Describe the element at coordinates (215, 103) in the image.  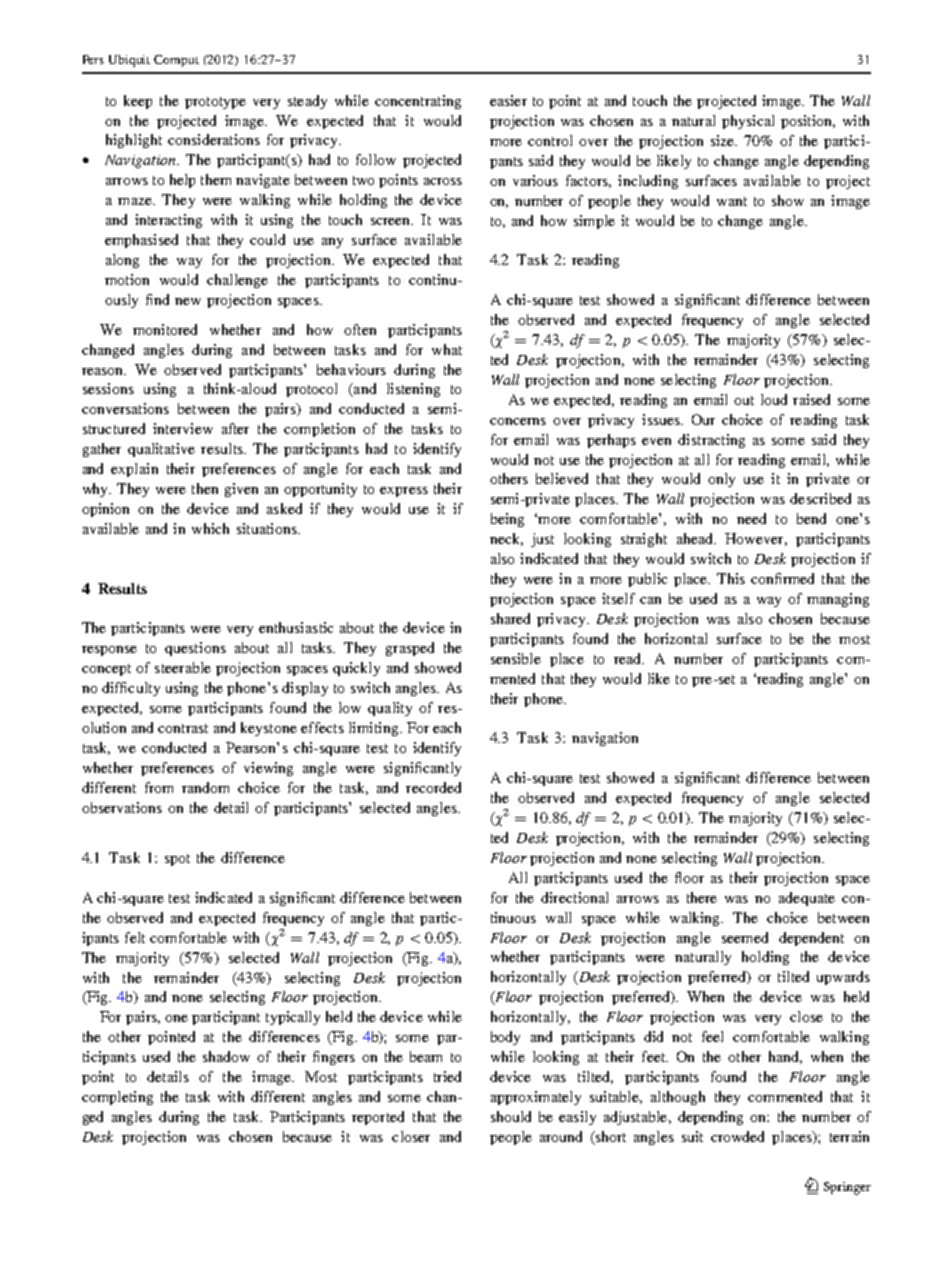
I see `prototype` at that location.
